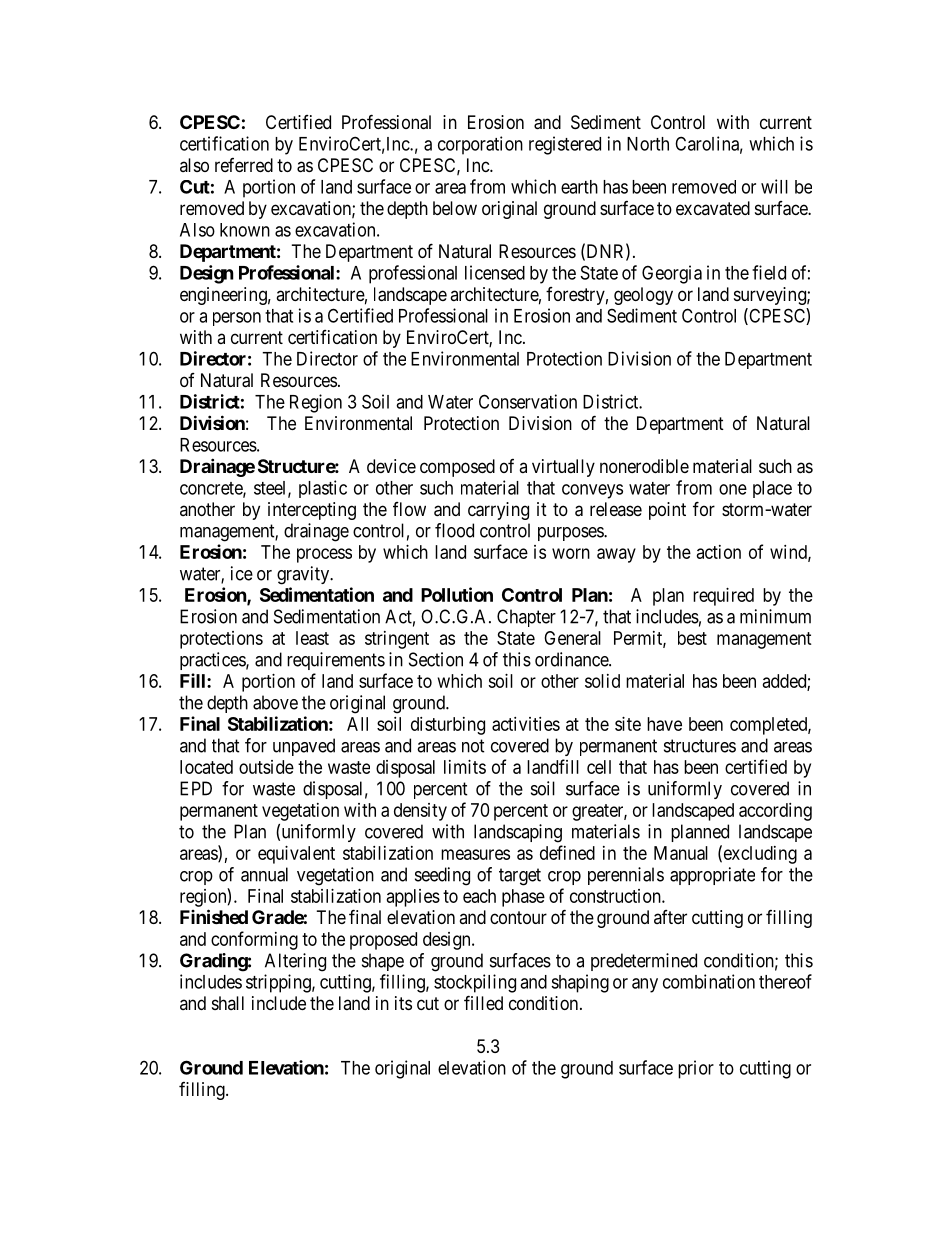 Image resolution: width=952 pixels, height=1233 pixels. What do you see at coordinates (323, 489) in the screenshot?
I see `plastic` at bounding box center [323, 489].
